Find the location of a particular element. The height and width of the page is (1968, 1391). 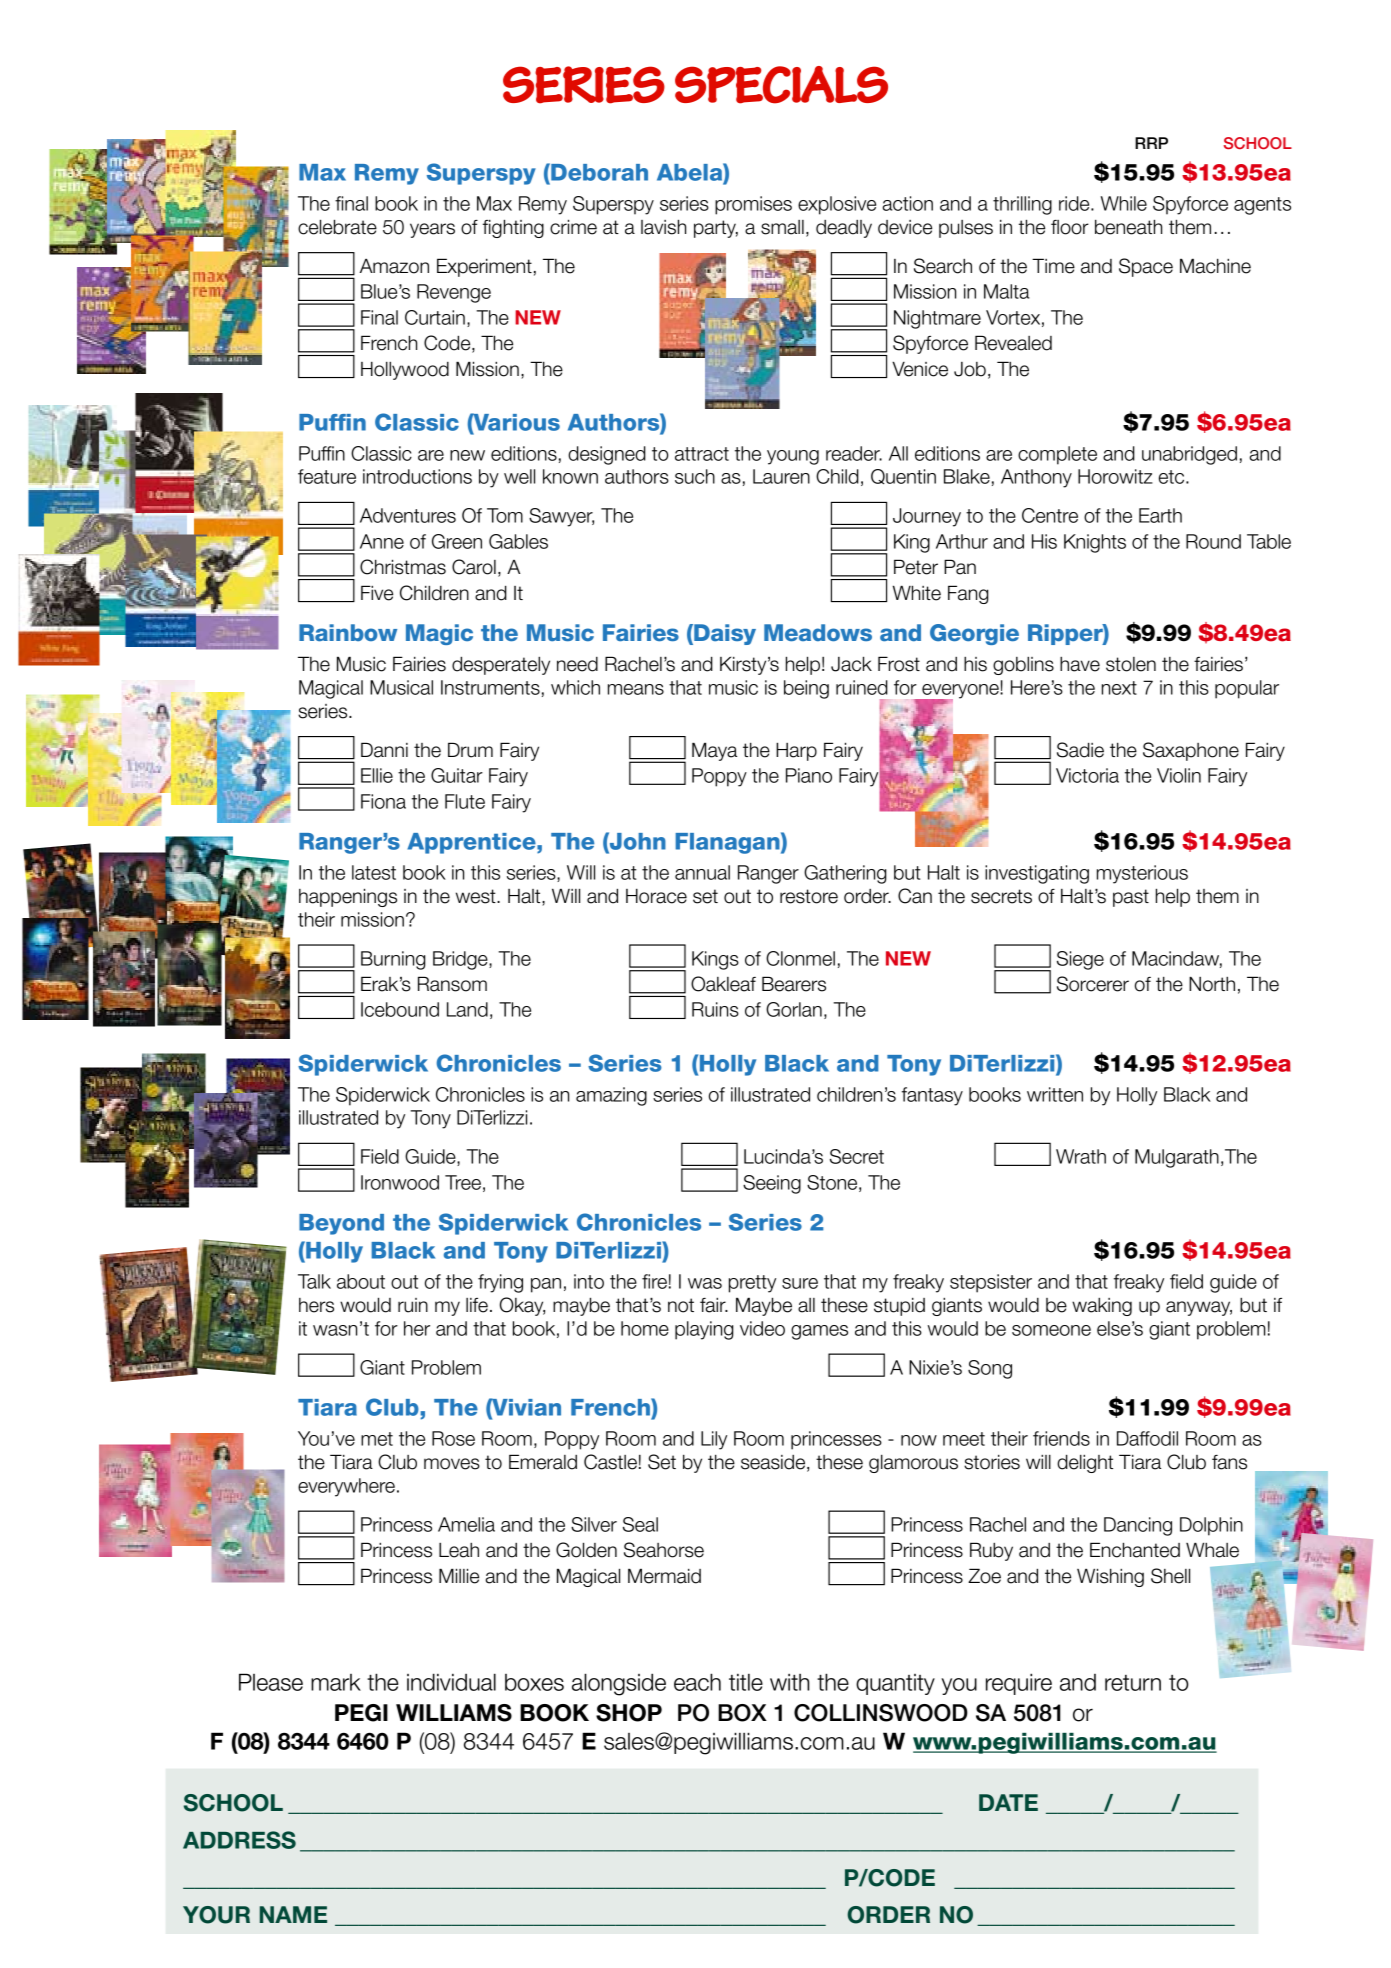

SPECIALS is located at coordinates (781, 85).
